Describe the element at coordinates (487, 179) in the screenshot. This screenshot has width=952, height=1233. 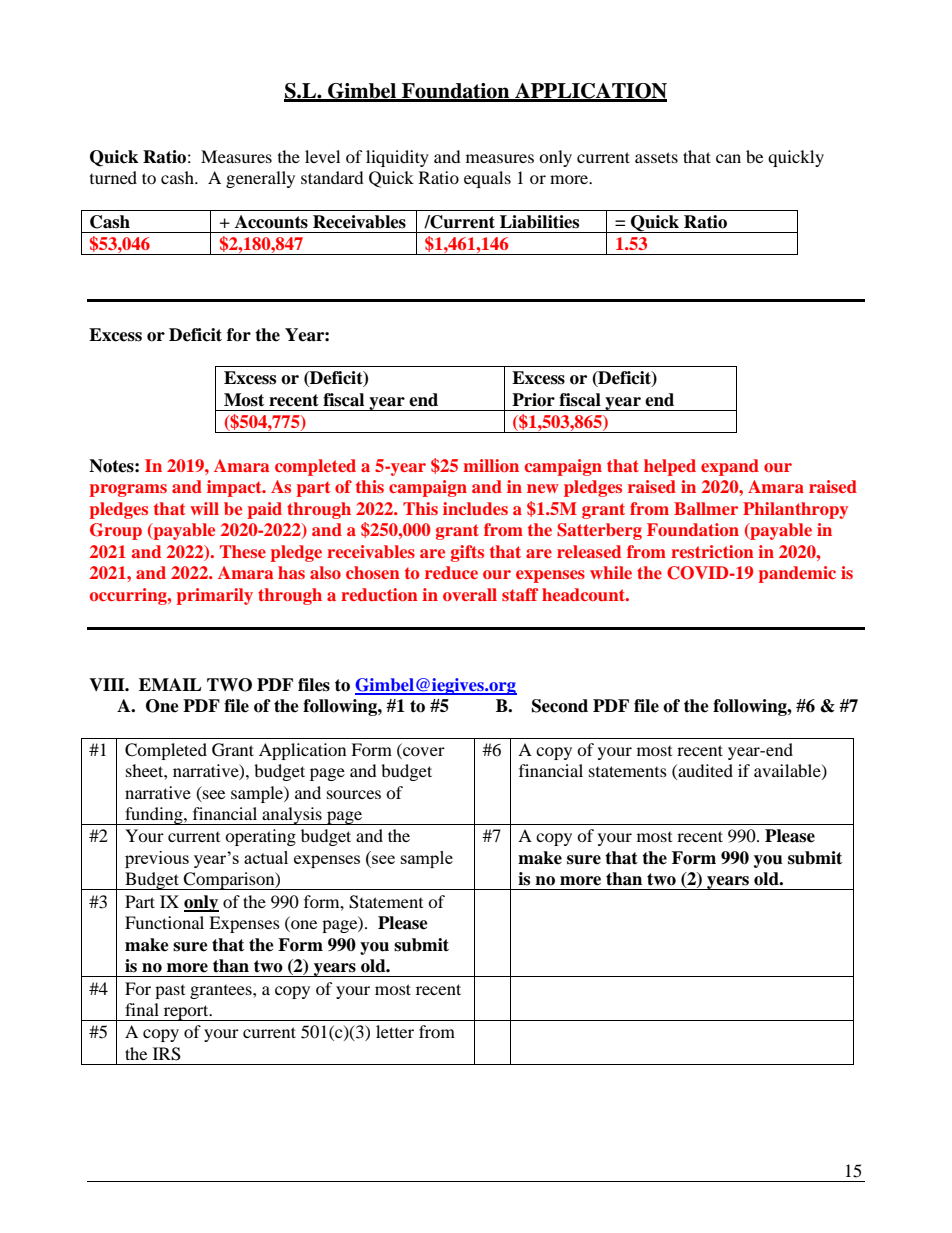
I see `equals` at that location.
